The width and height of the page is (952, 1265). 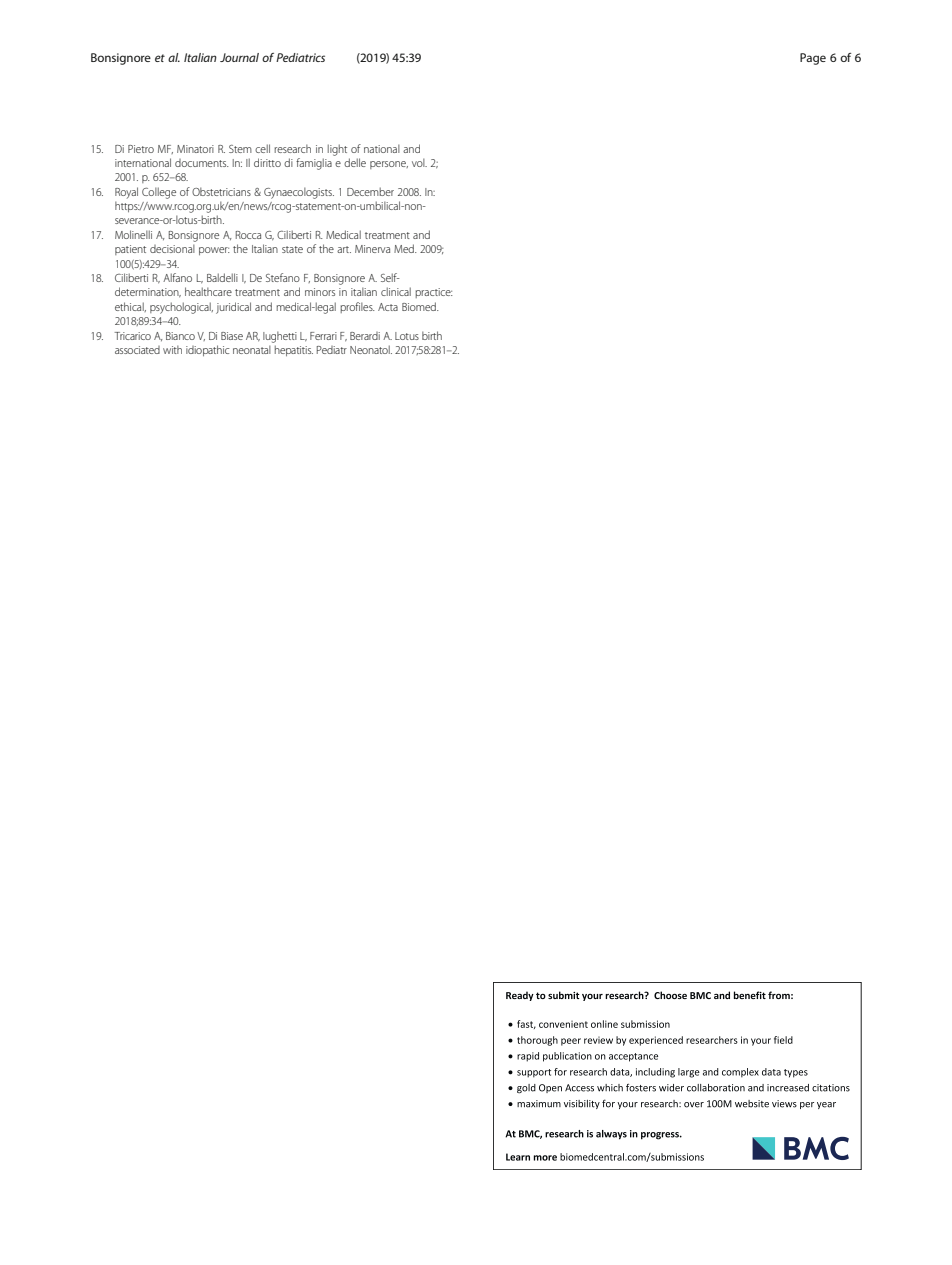 What do you see at coordinates (813, 59) in the page?
I see `Page` at bounding box center [813, 59].
